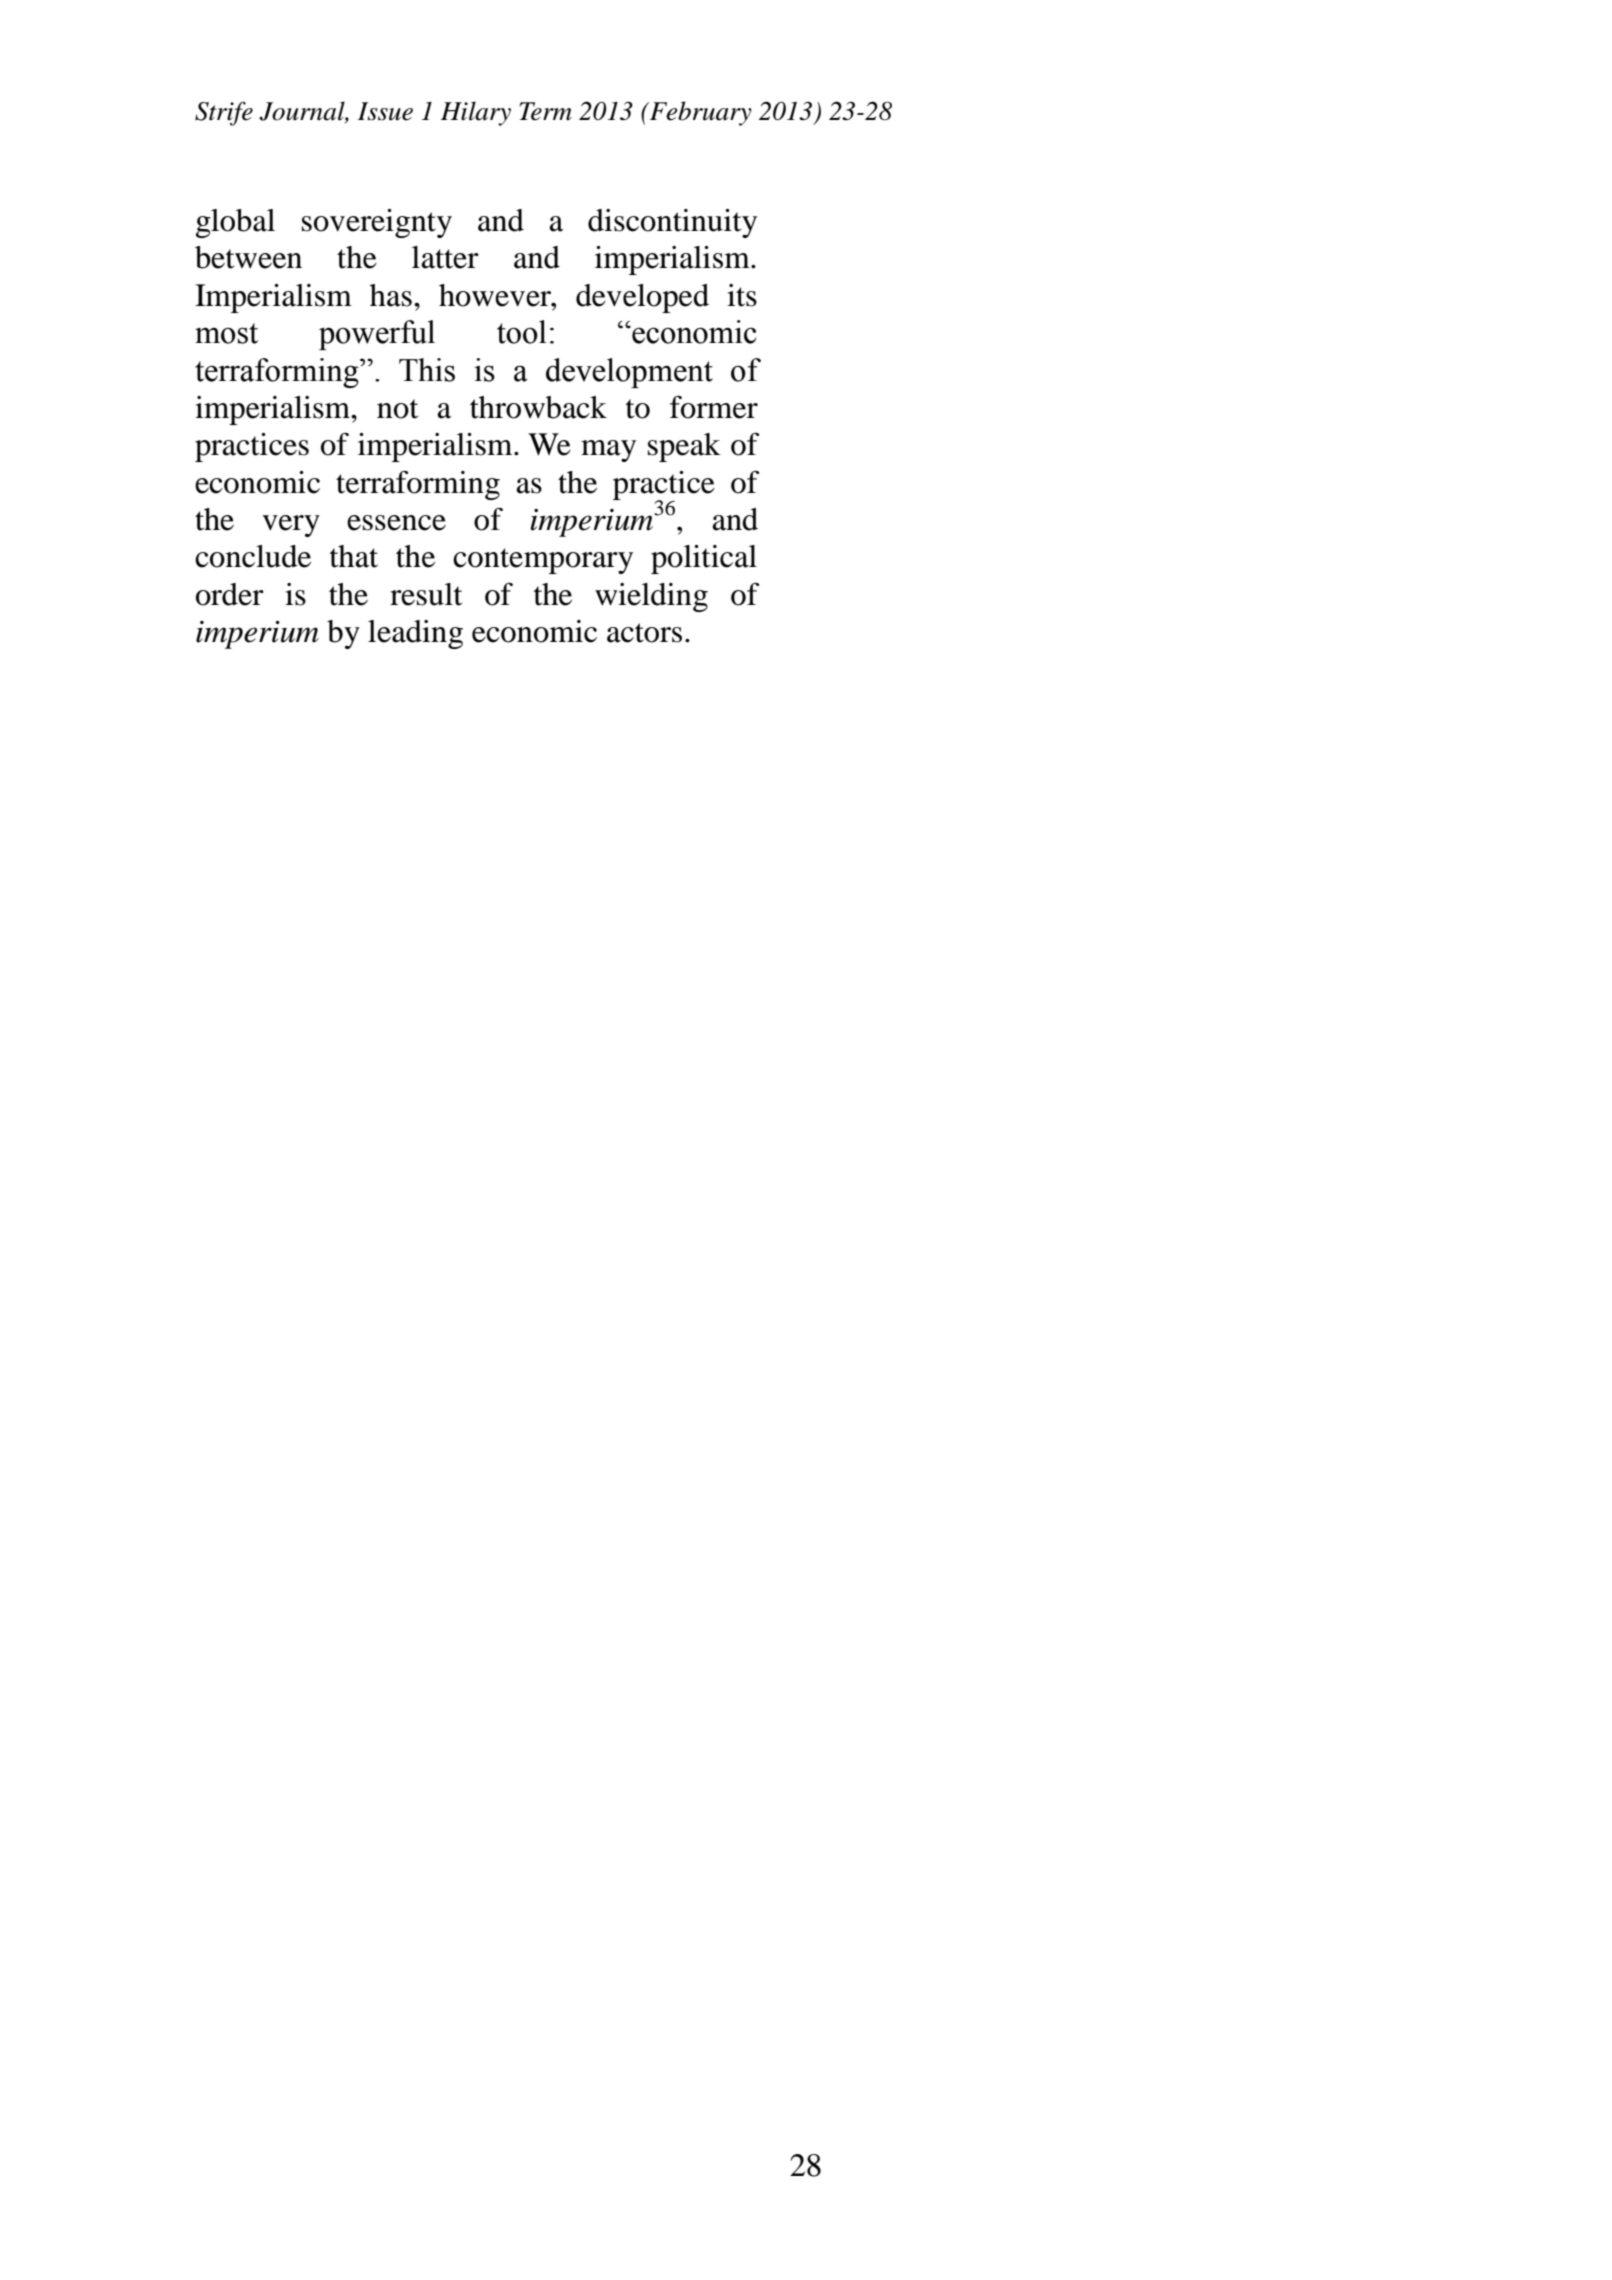  Describe the element at coordinates (415, 634) in the image. I see `leading` at that location.
